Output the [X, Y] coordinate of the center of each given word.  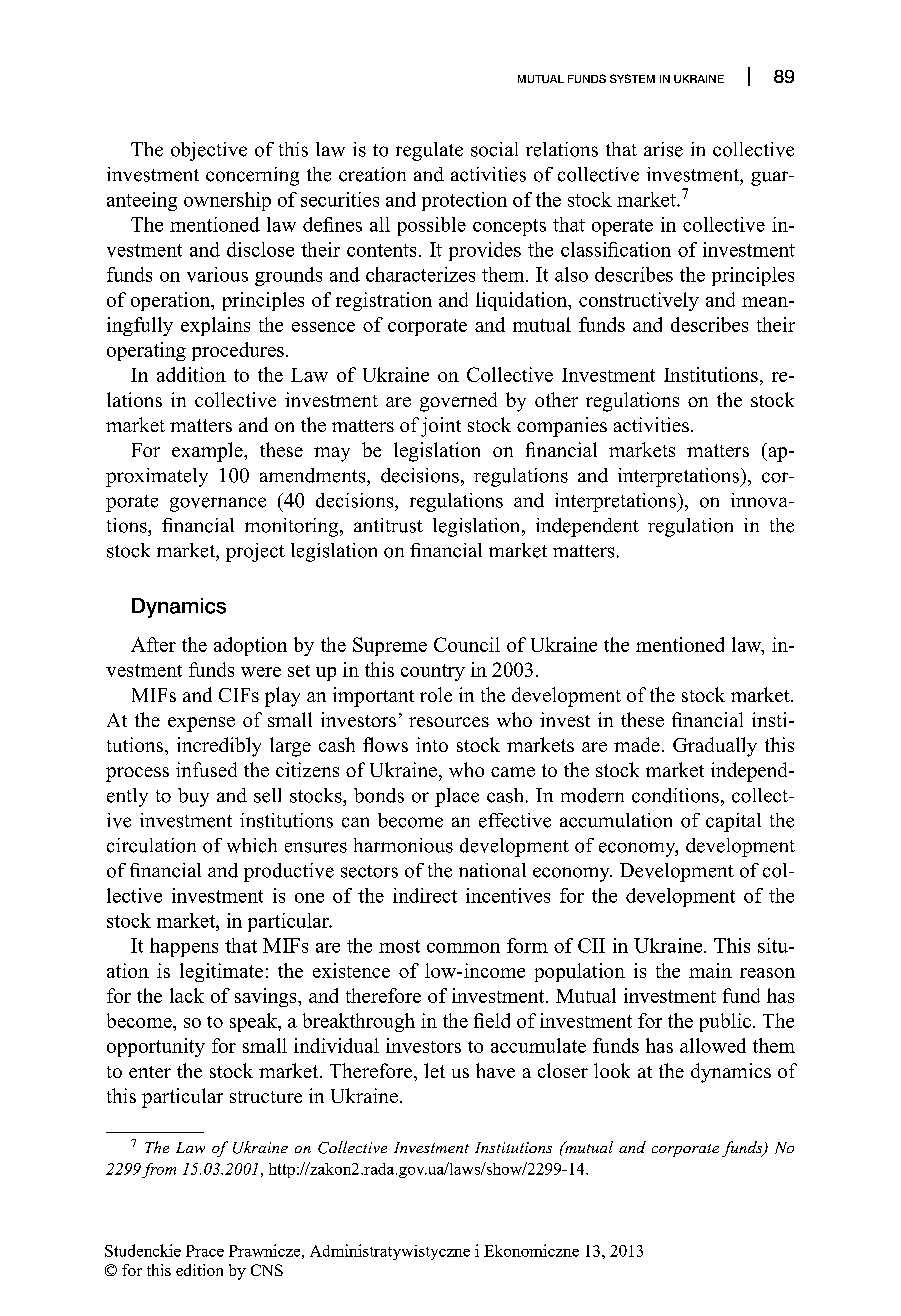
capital [733, 822]
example [208, 452]
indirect [425, 895]
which [252, 845]
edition [199, 1270]
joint [441, 427]
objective [209, 151]
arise [663, 149]
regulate [429, 151]
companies [562, 427]
